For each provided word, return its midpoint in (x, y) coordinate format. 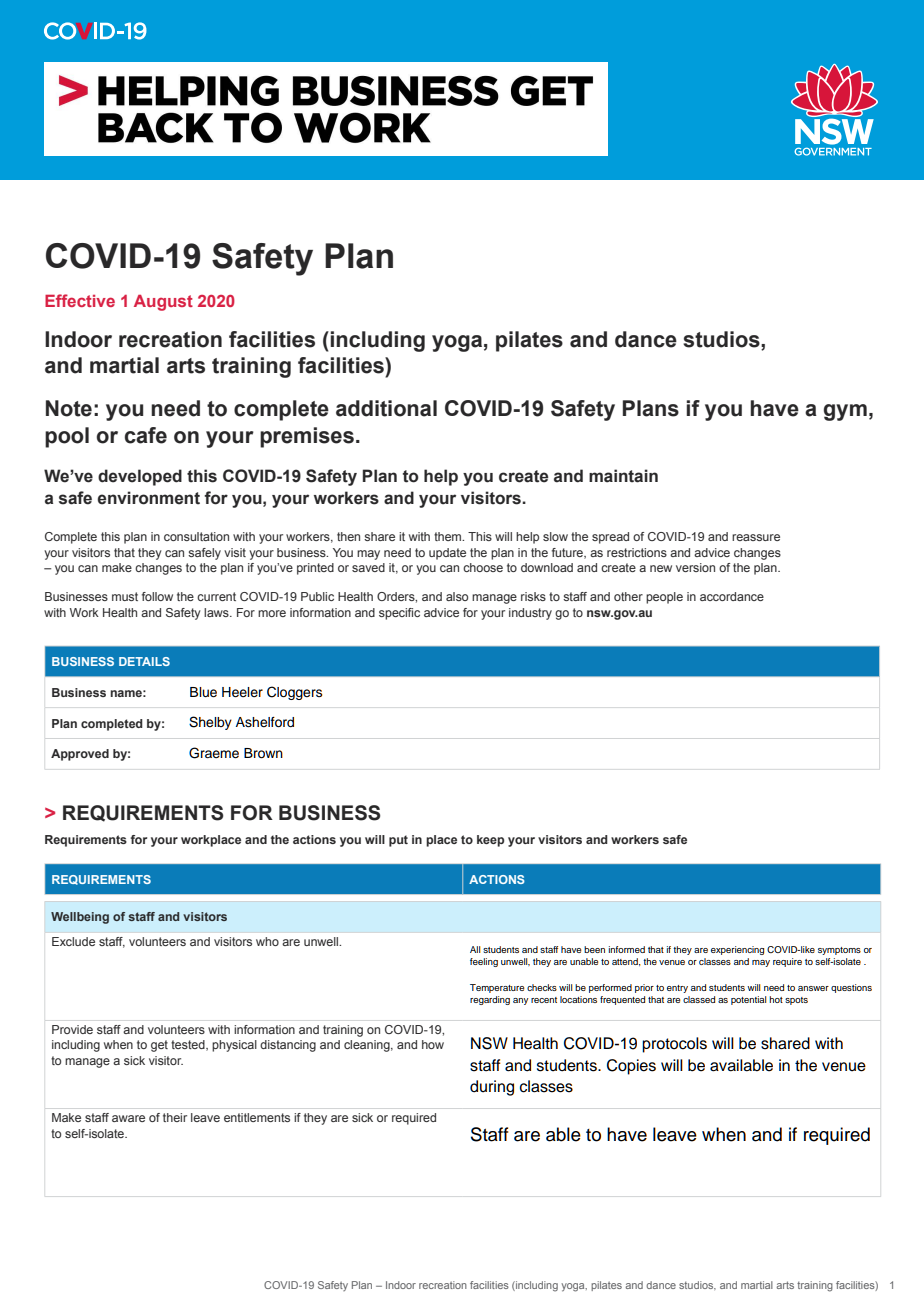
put (398, 841)
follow (157, 596)
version (695, 567)
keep (490, 841)
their (175, 1117)
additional (386, 408)
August (163, 303)
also (457, 596)
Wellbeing (80, 918)
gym (845, 412)
